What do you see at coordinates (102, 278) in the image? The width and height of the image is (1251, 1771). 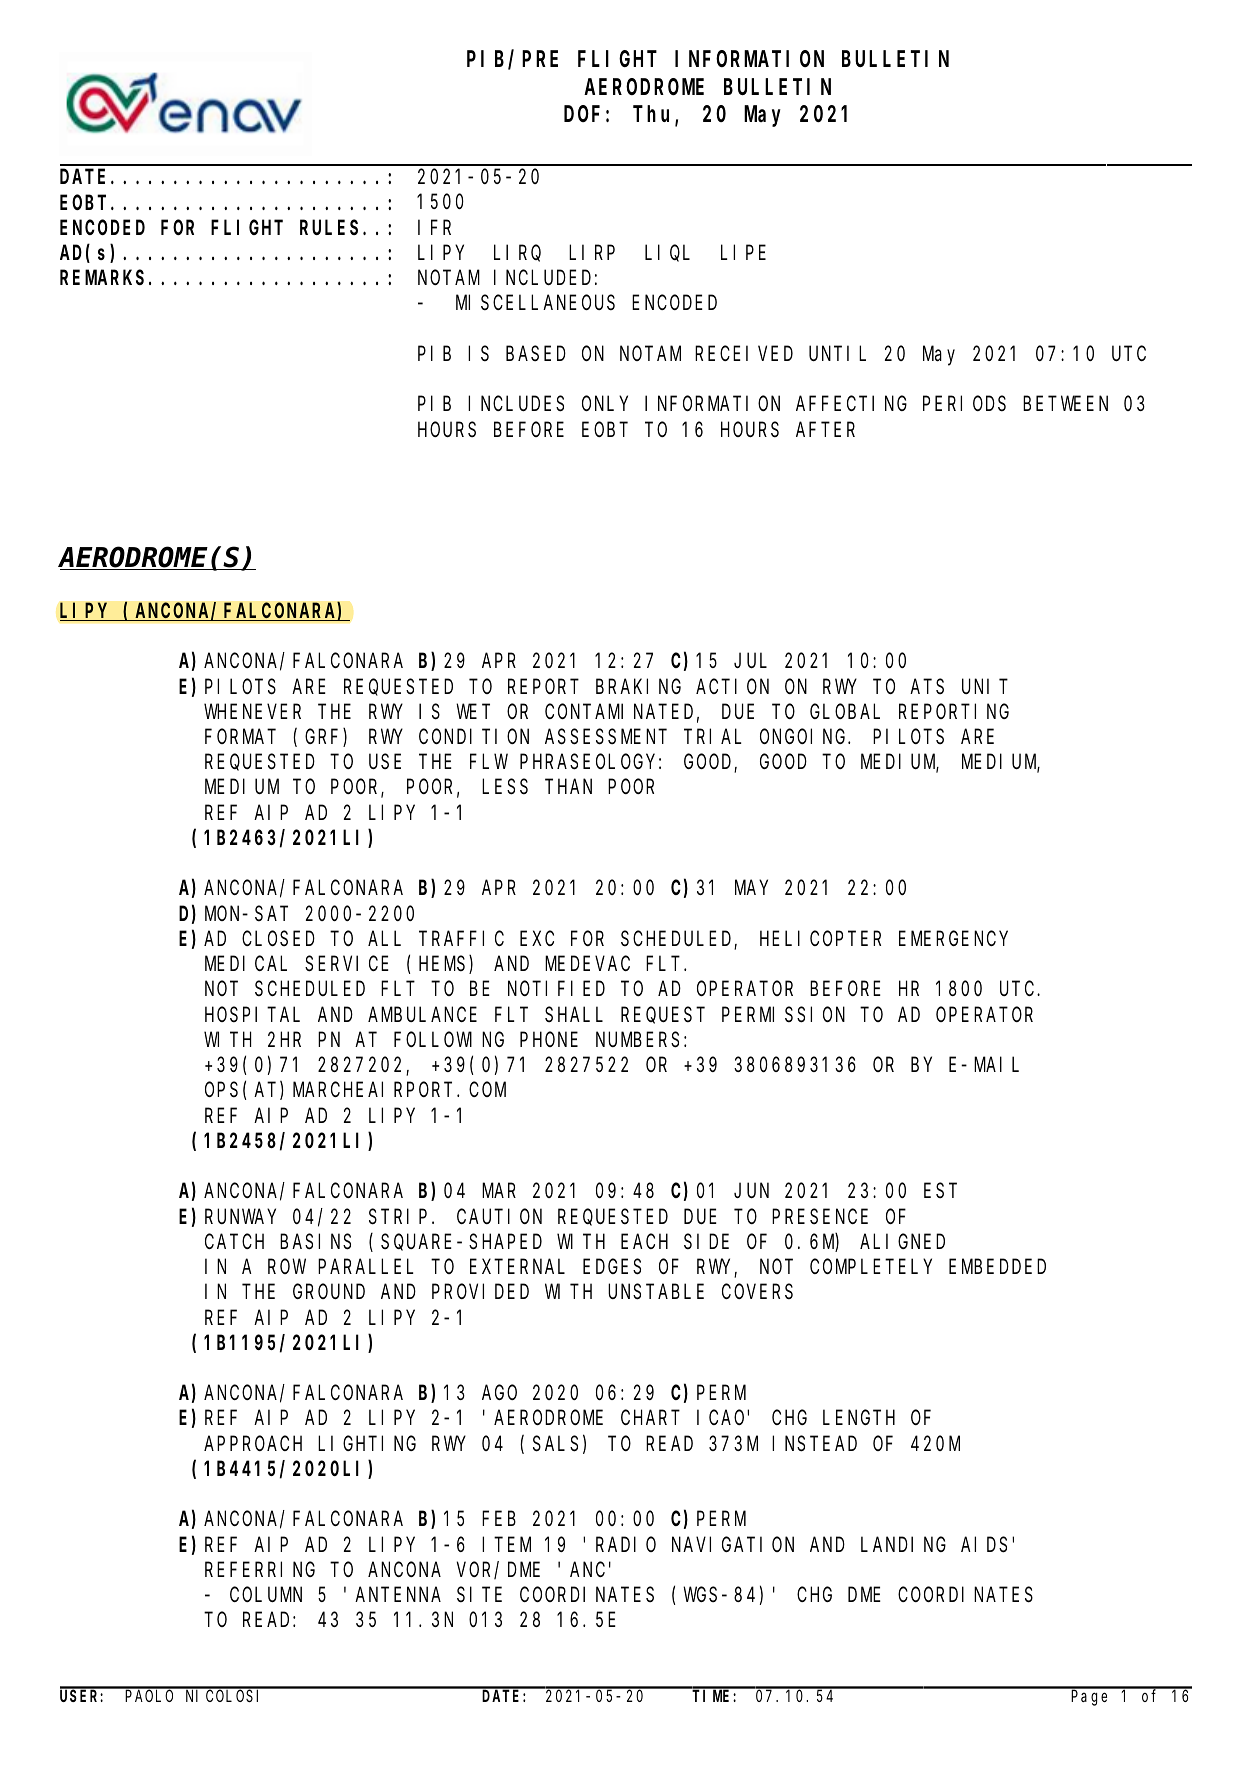 I see `REMARKS` at bounding box center [102, 278].
